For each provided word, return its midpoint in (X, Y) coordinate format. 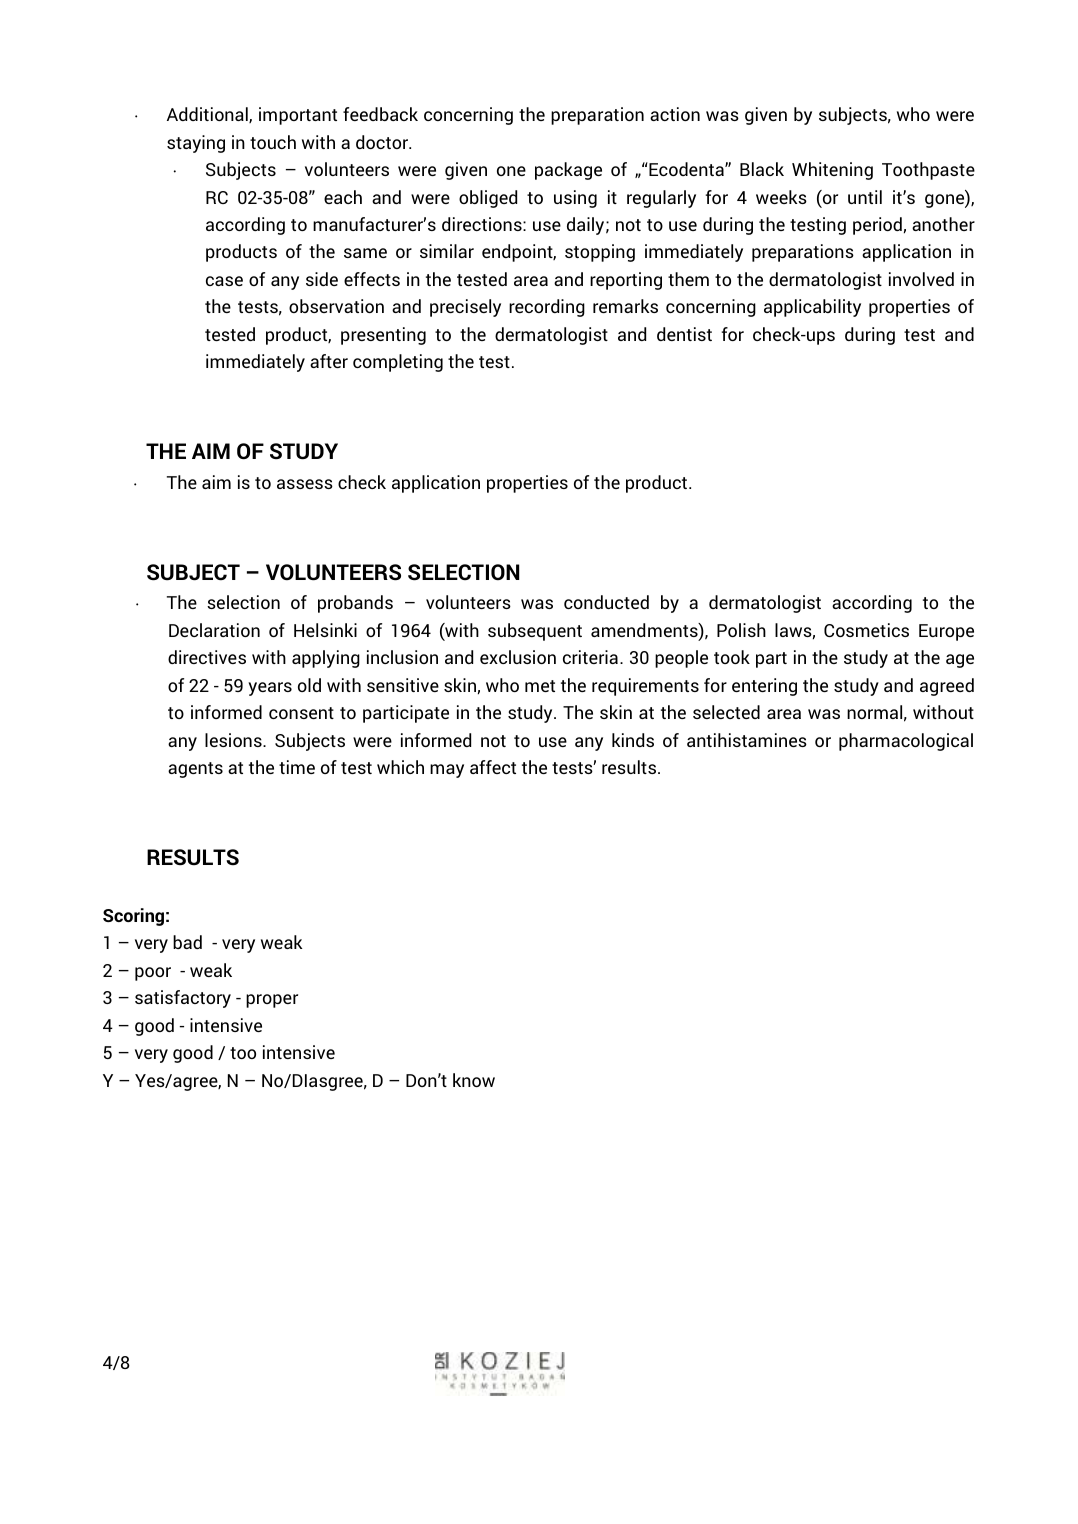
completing (398, 363)
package (568, 171)
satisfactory (183, 999)
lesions (234, 740)
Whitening (832, 171)
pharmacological (906, 742)
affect (493, 767)
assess (305, 484)
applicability (812, 308)
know (474, 1080)
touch (273, 142)
